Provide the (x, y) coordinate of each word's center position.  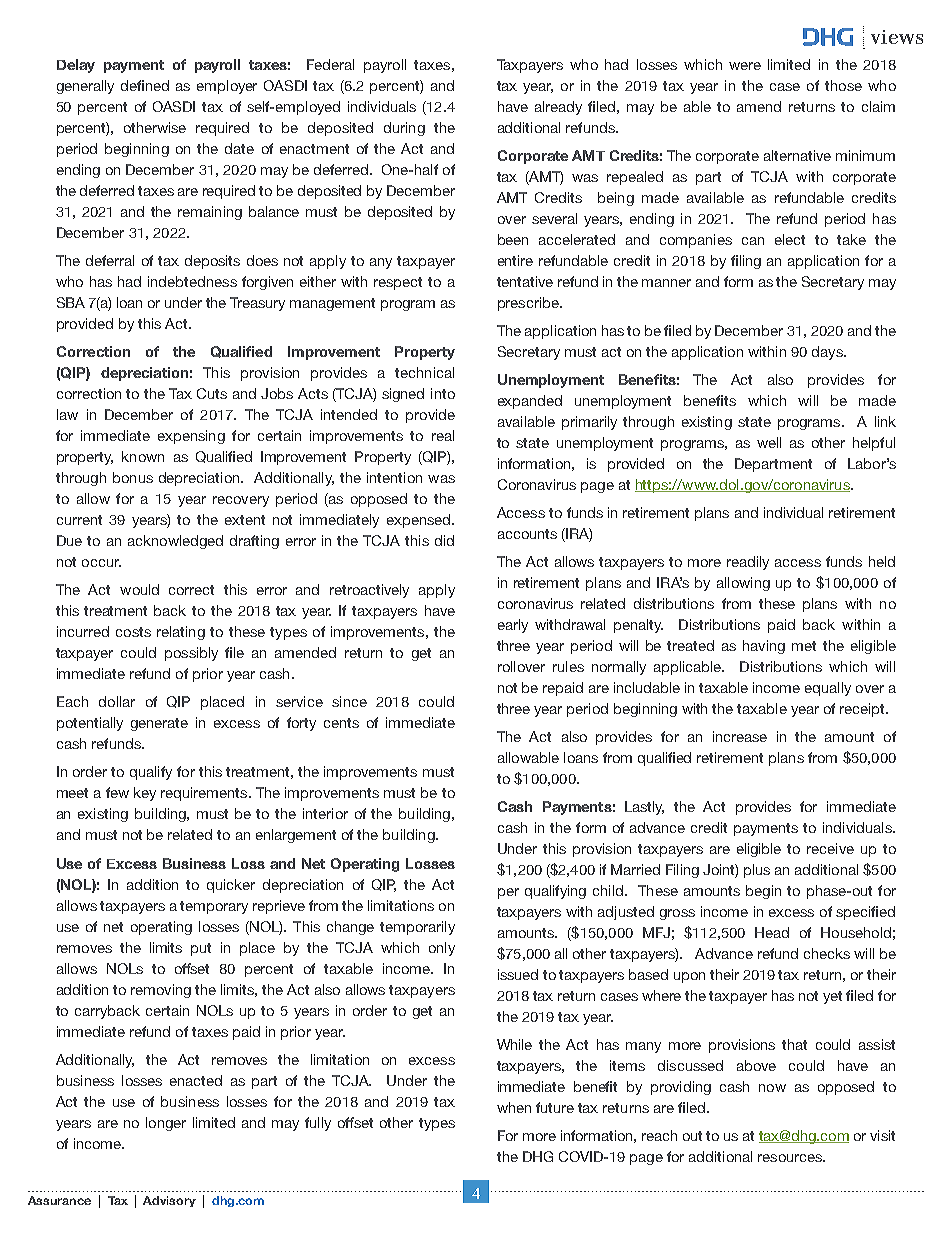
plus (757, 871)
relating (181, 633)
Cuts (212, 393)
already (558, 108)
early (513, 626)
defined (145, 85)
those (843, 85)
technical (424, 372)
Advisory (169, 1201)
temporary (214, 907)
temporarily (417, 928)
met (804, 646)
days (828, 353)
